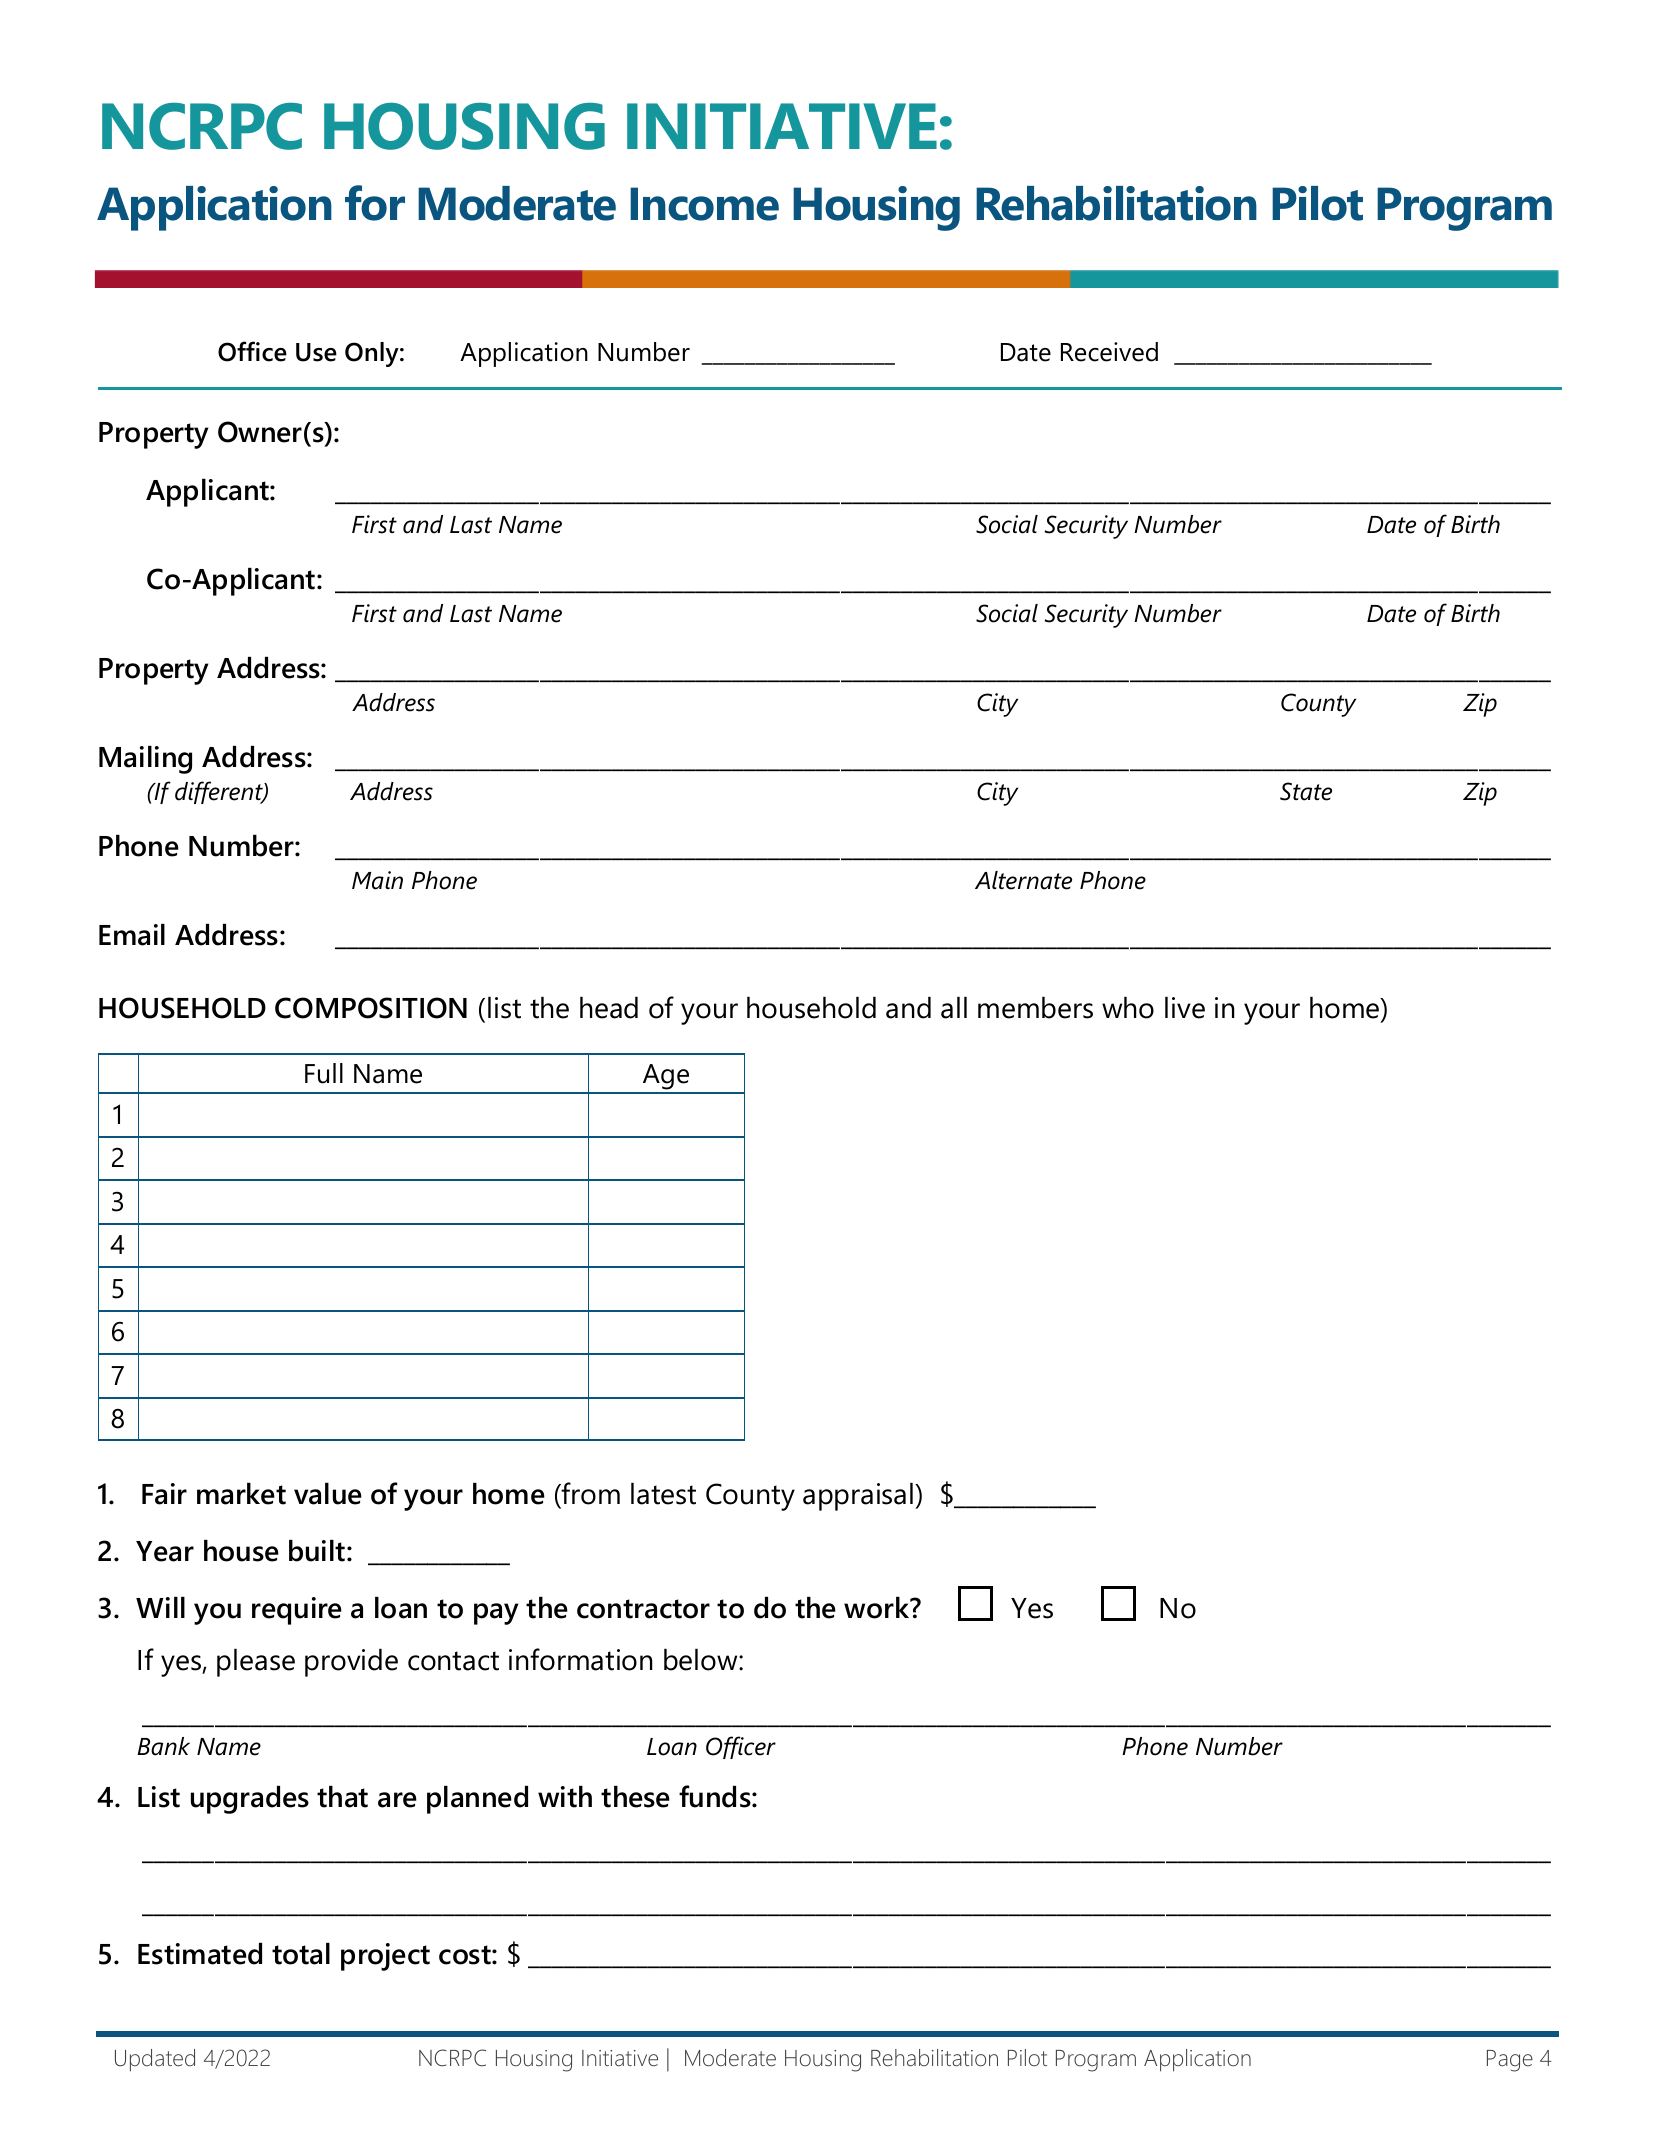  What do you see at coordinates (145, 760) in the image?
I see `Mailing` at bounding box center [145, 760].
